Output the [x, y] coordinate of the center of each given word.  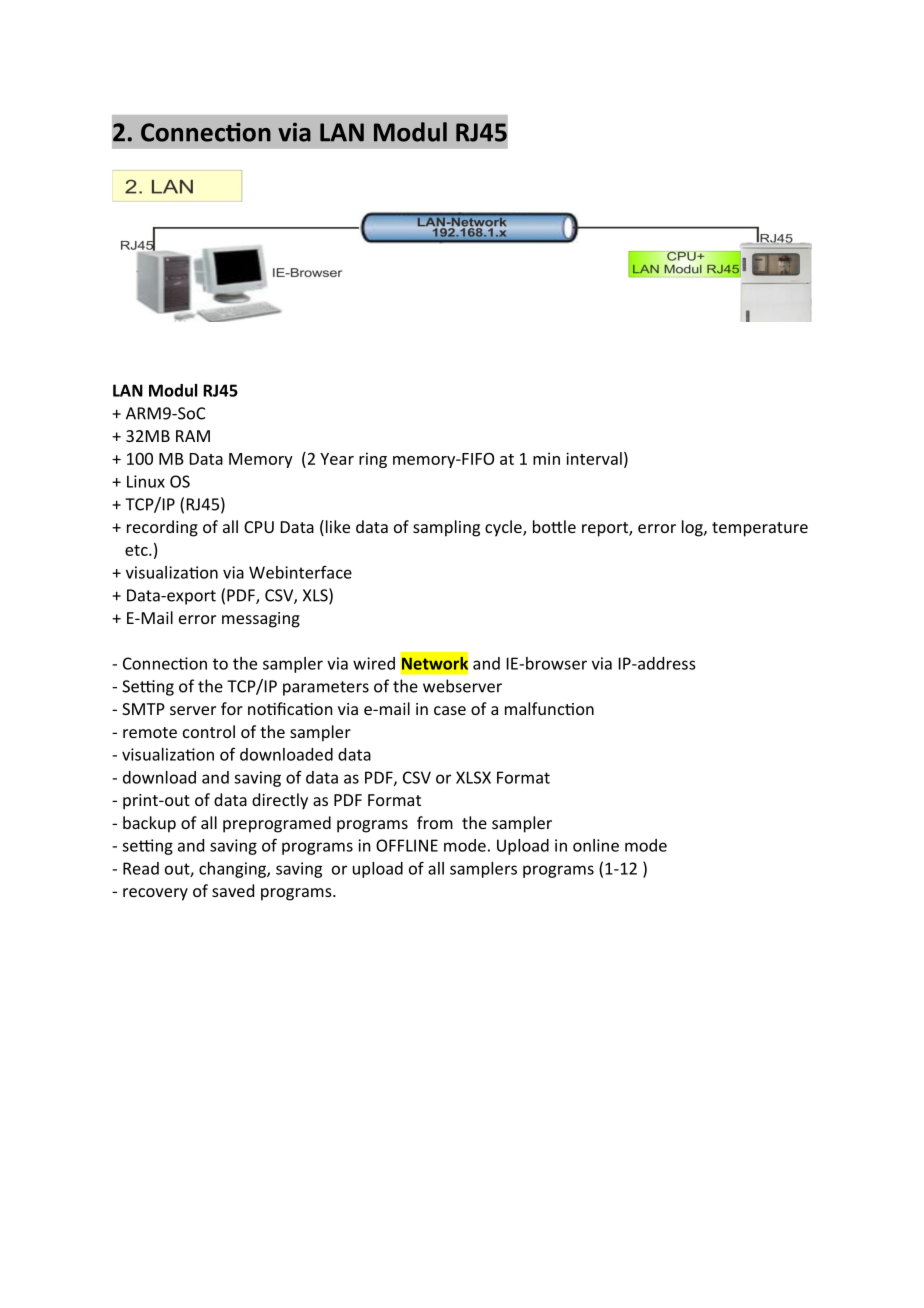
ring [373, 460]
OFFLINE [407, 845]
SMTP [143, 709]
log [693, 528]
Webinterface [300, 572]
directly [280, 801]
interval [594, 458]
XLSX [473, 777]
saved [233, 890]
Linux [146, 481]
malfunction [549, 708]
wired [374, 663]
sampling [446, 528]
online [596, 845]
